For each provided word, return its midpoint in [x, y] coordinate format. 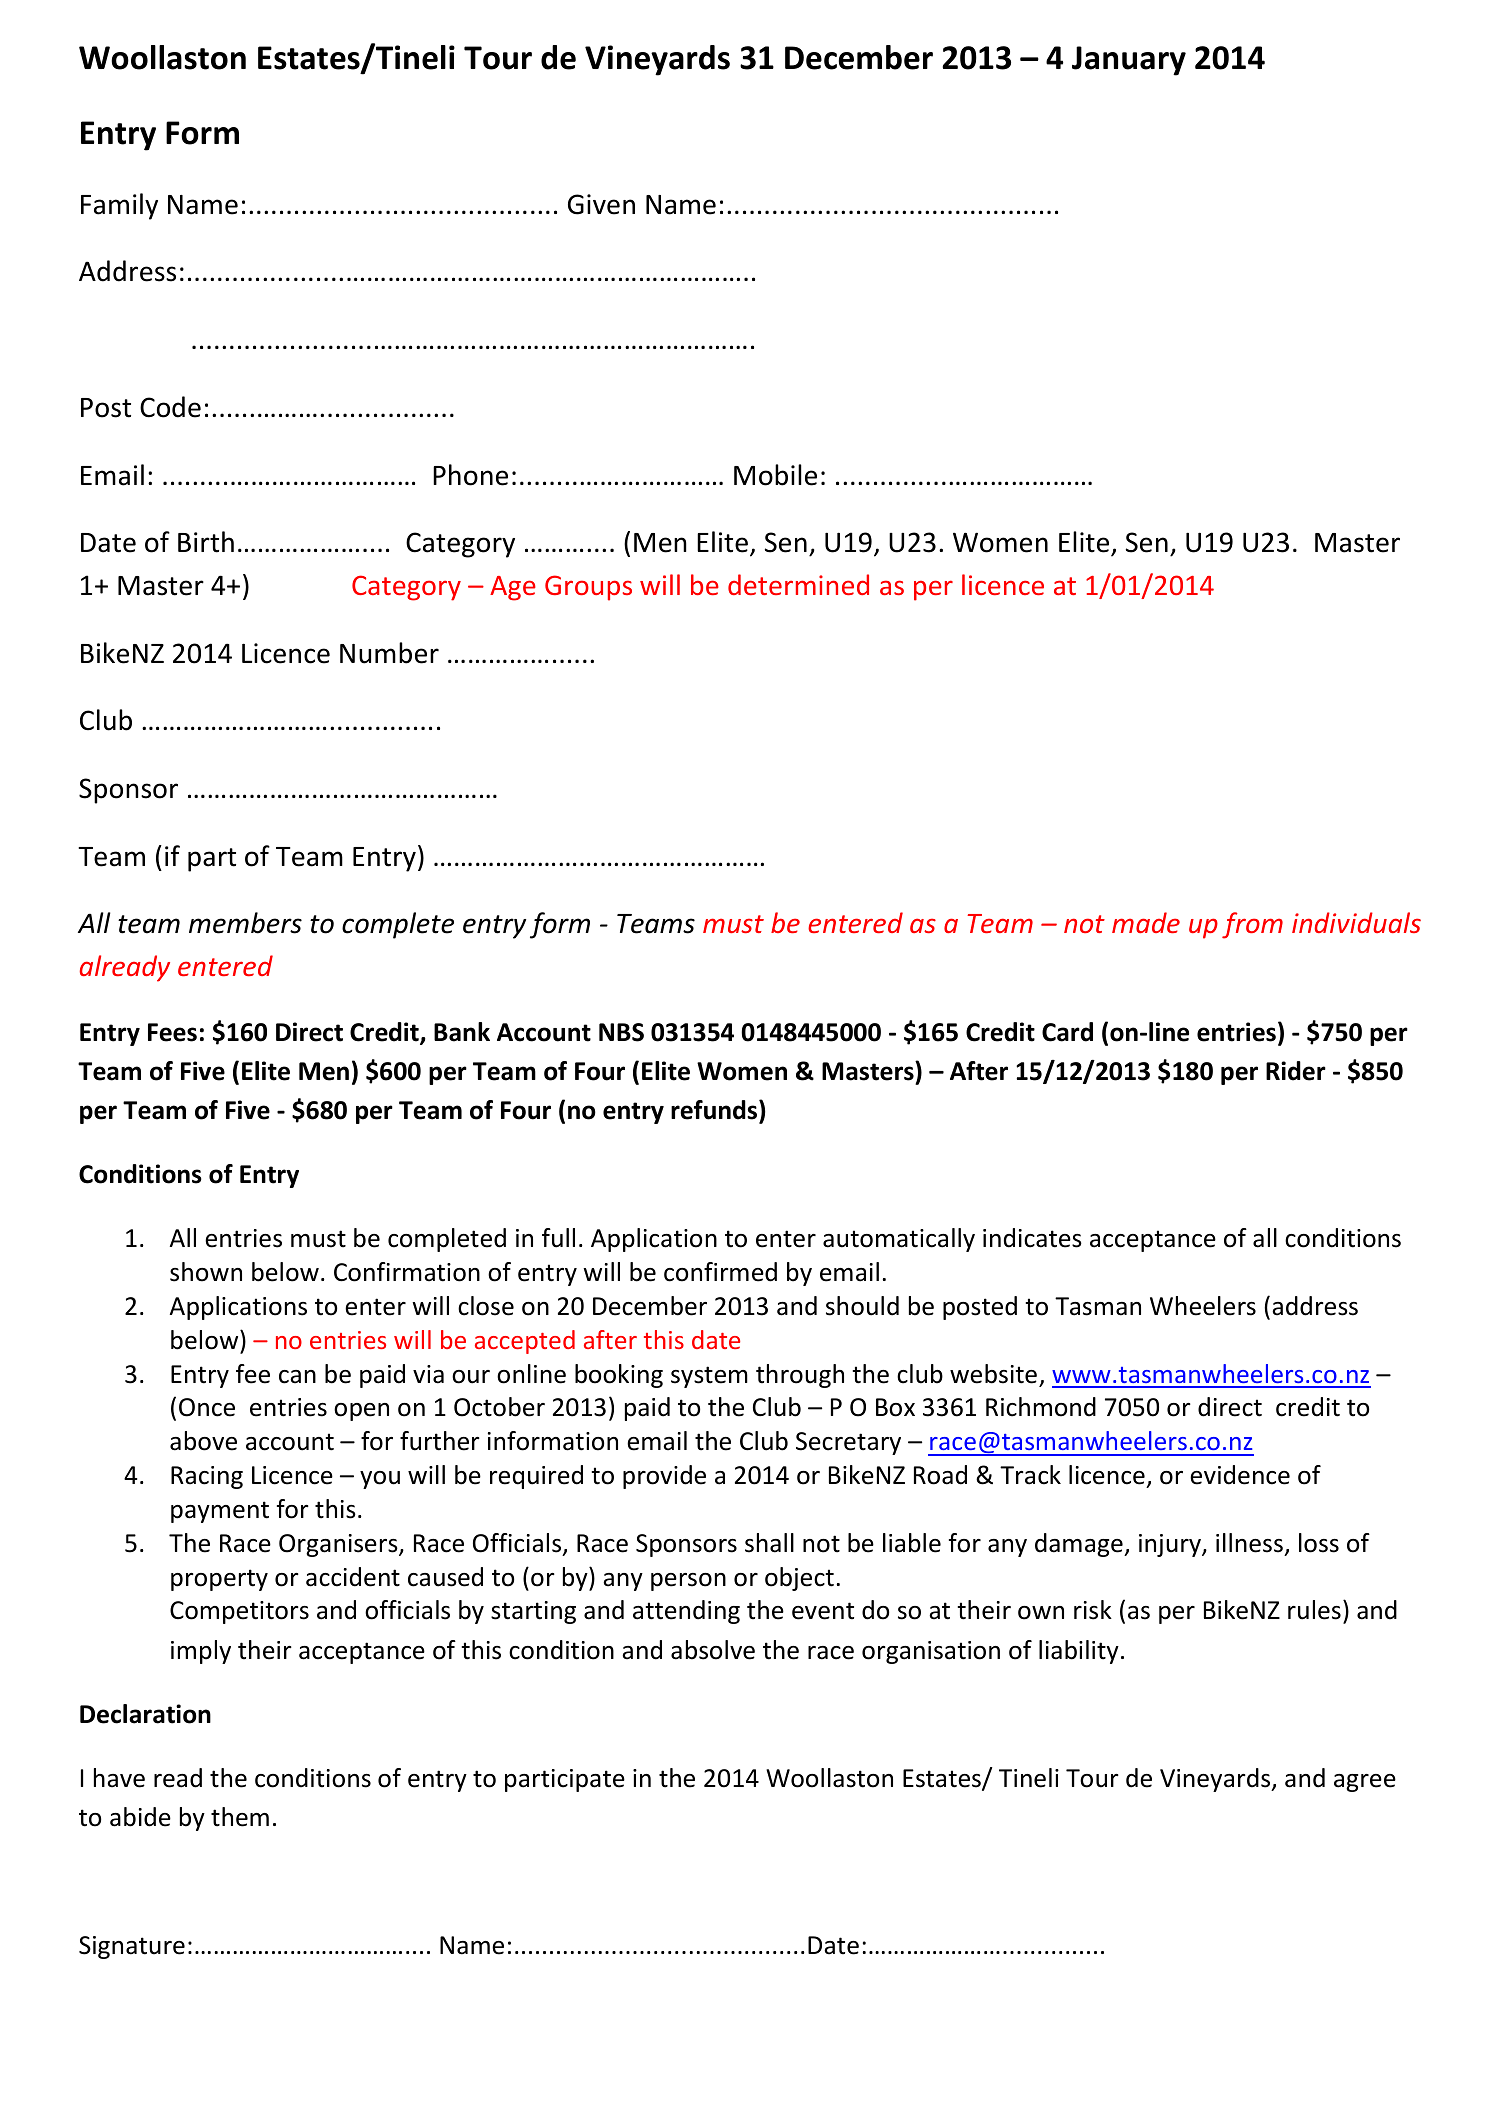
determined [798, 584]
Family [119, 206]
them [240, 1817]
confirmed [720, 1272]
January [1129, 61]
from [1252, 925]
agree [1365, 1783]
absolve [713, 1650]
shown [206, 1272]
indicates [1032, 1238]
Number [389, 653]
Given [601, 204]
